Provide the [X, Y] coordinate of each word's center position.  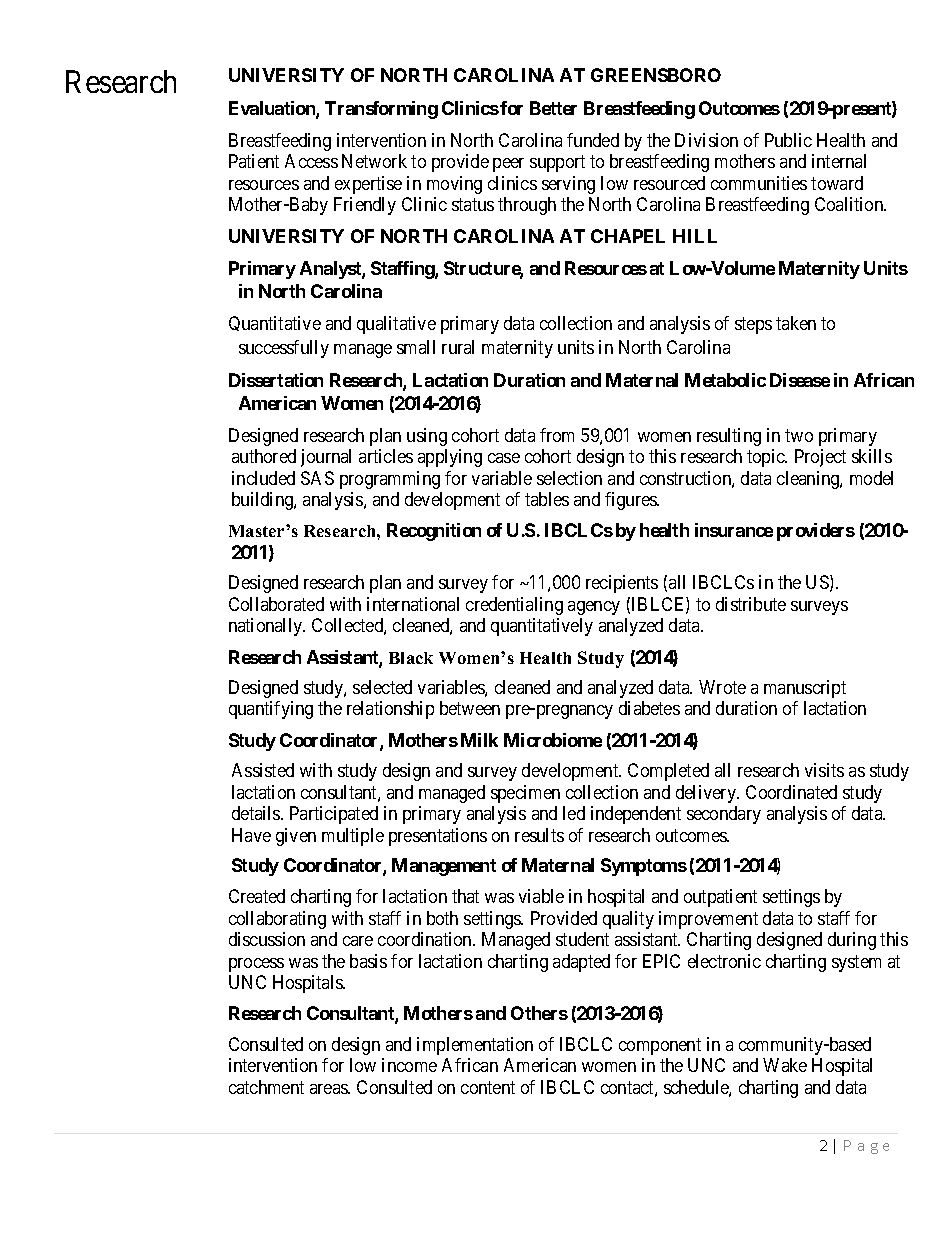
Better [553, 108]
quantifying [271, 710]
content [488, 1087]
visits [824, 770]
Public [788, 140]
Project [820, 458]
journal [326, 458]
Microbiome [553, 740]
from [557, 435]
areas [329, 1089]
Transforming [381, 110]
